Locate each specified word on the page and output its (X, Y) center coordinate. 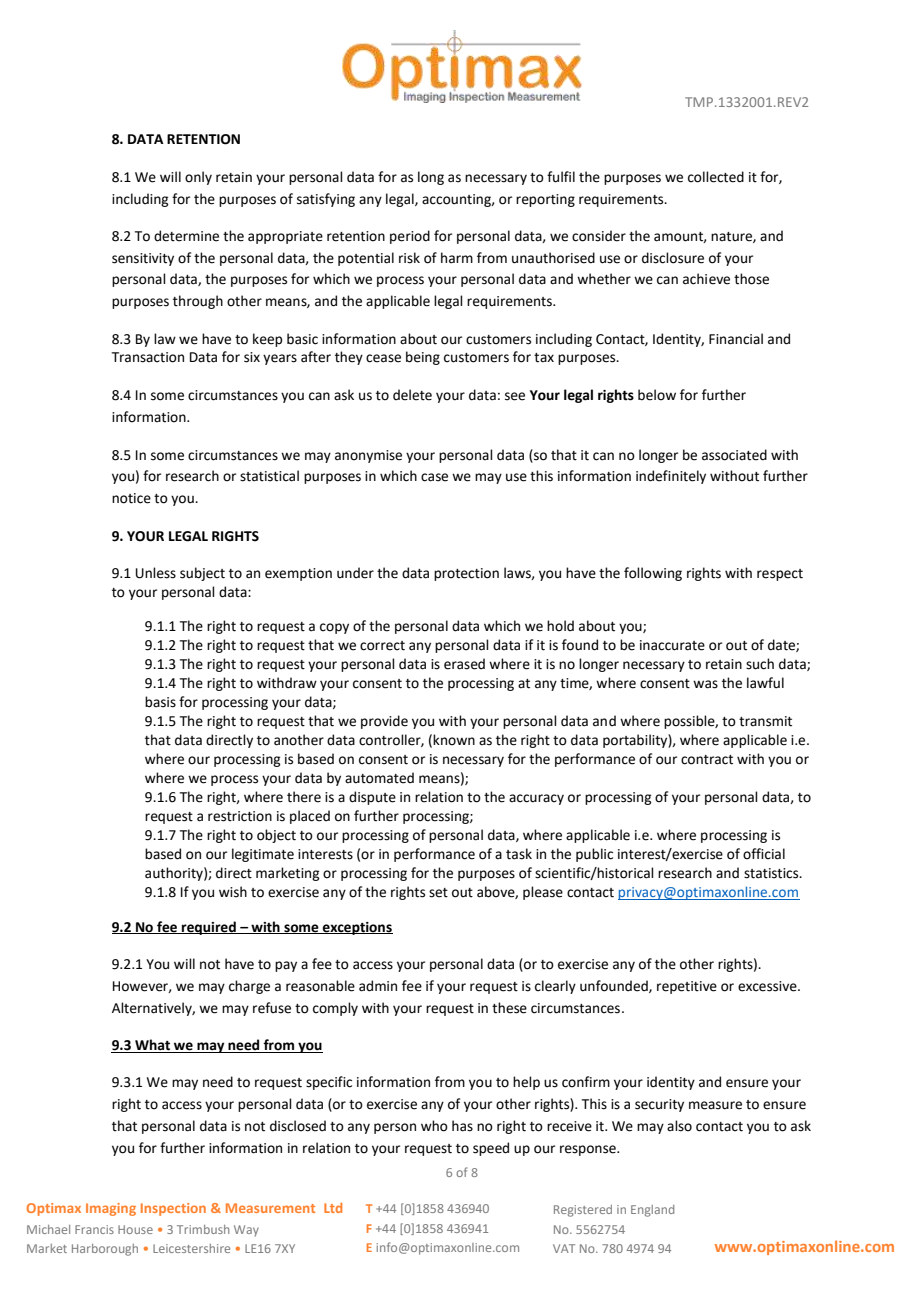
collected (716, 177)
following (653, 574)
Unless (156, 573)
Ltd (333, 1208)
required (209, 928)
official (764, 854)
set (438, 893)
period (410, 237)
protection (466, 574)
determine (186, 236)
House (135, 1229)
